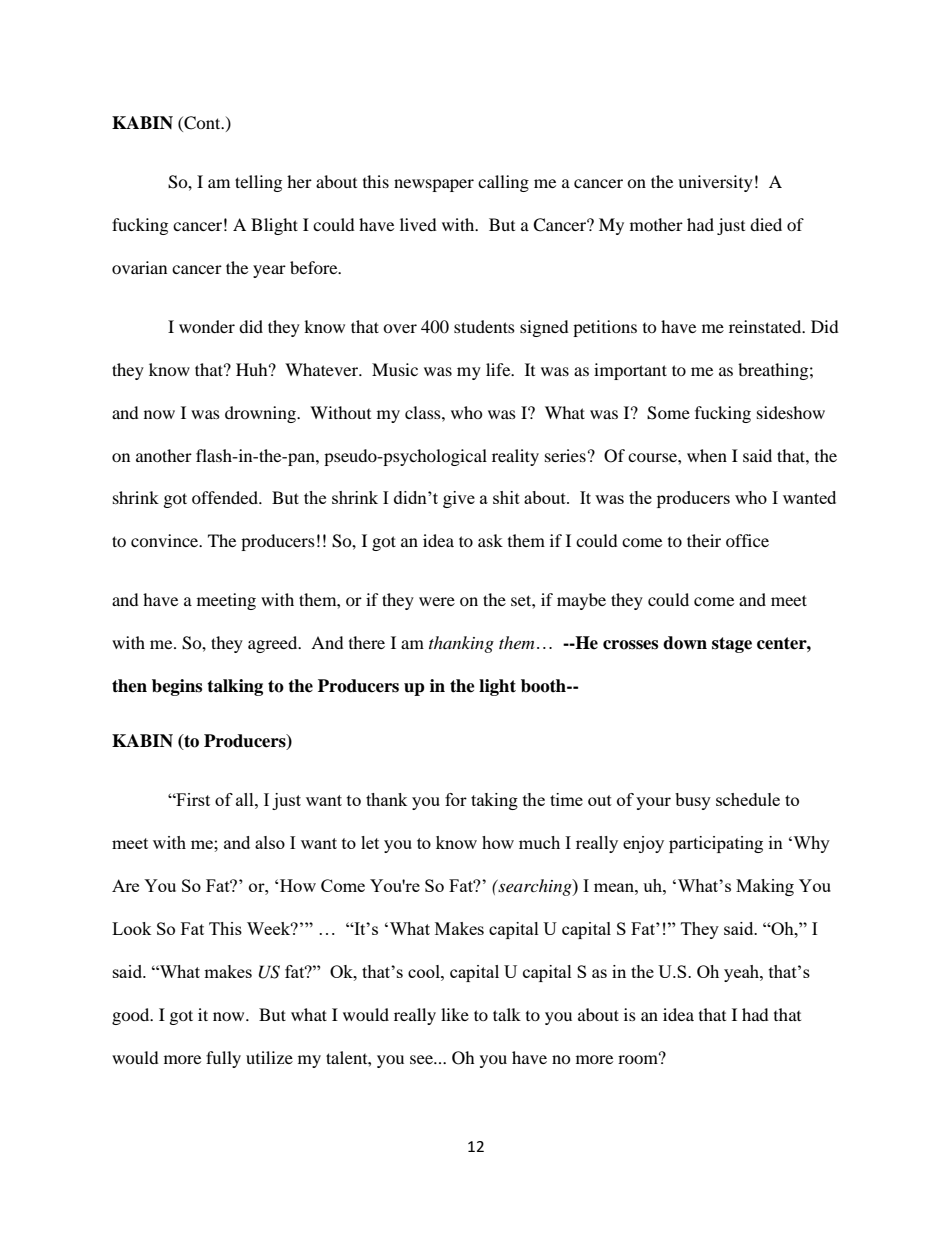 The height and width of the screenshot is (1233, 952). What do you see at coordinates (494, 801) in the screenshot?
I see `taking` at bounding box center [494, 801].
